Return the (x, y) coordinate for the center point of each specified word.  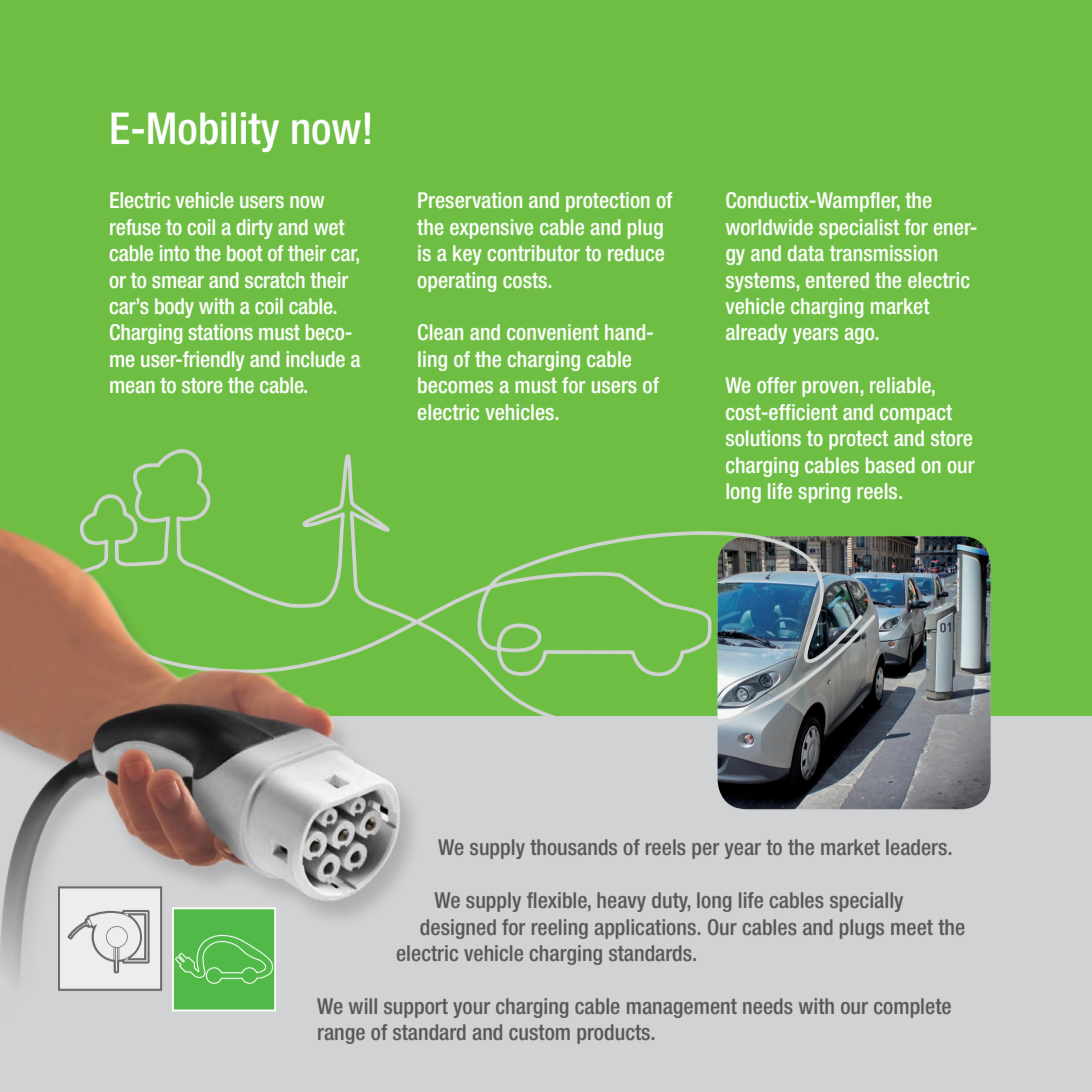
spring (824, 493)
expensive (491, 229)
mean (132, 387)
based (890, 465)
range (341, 1036)
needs (768, 1006)
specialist (859, 229)
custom (539, 1032)
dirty (255, 229)
